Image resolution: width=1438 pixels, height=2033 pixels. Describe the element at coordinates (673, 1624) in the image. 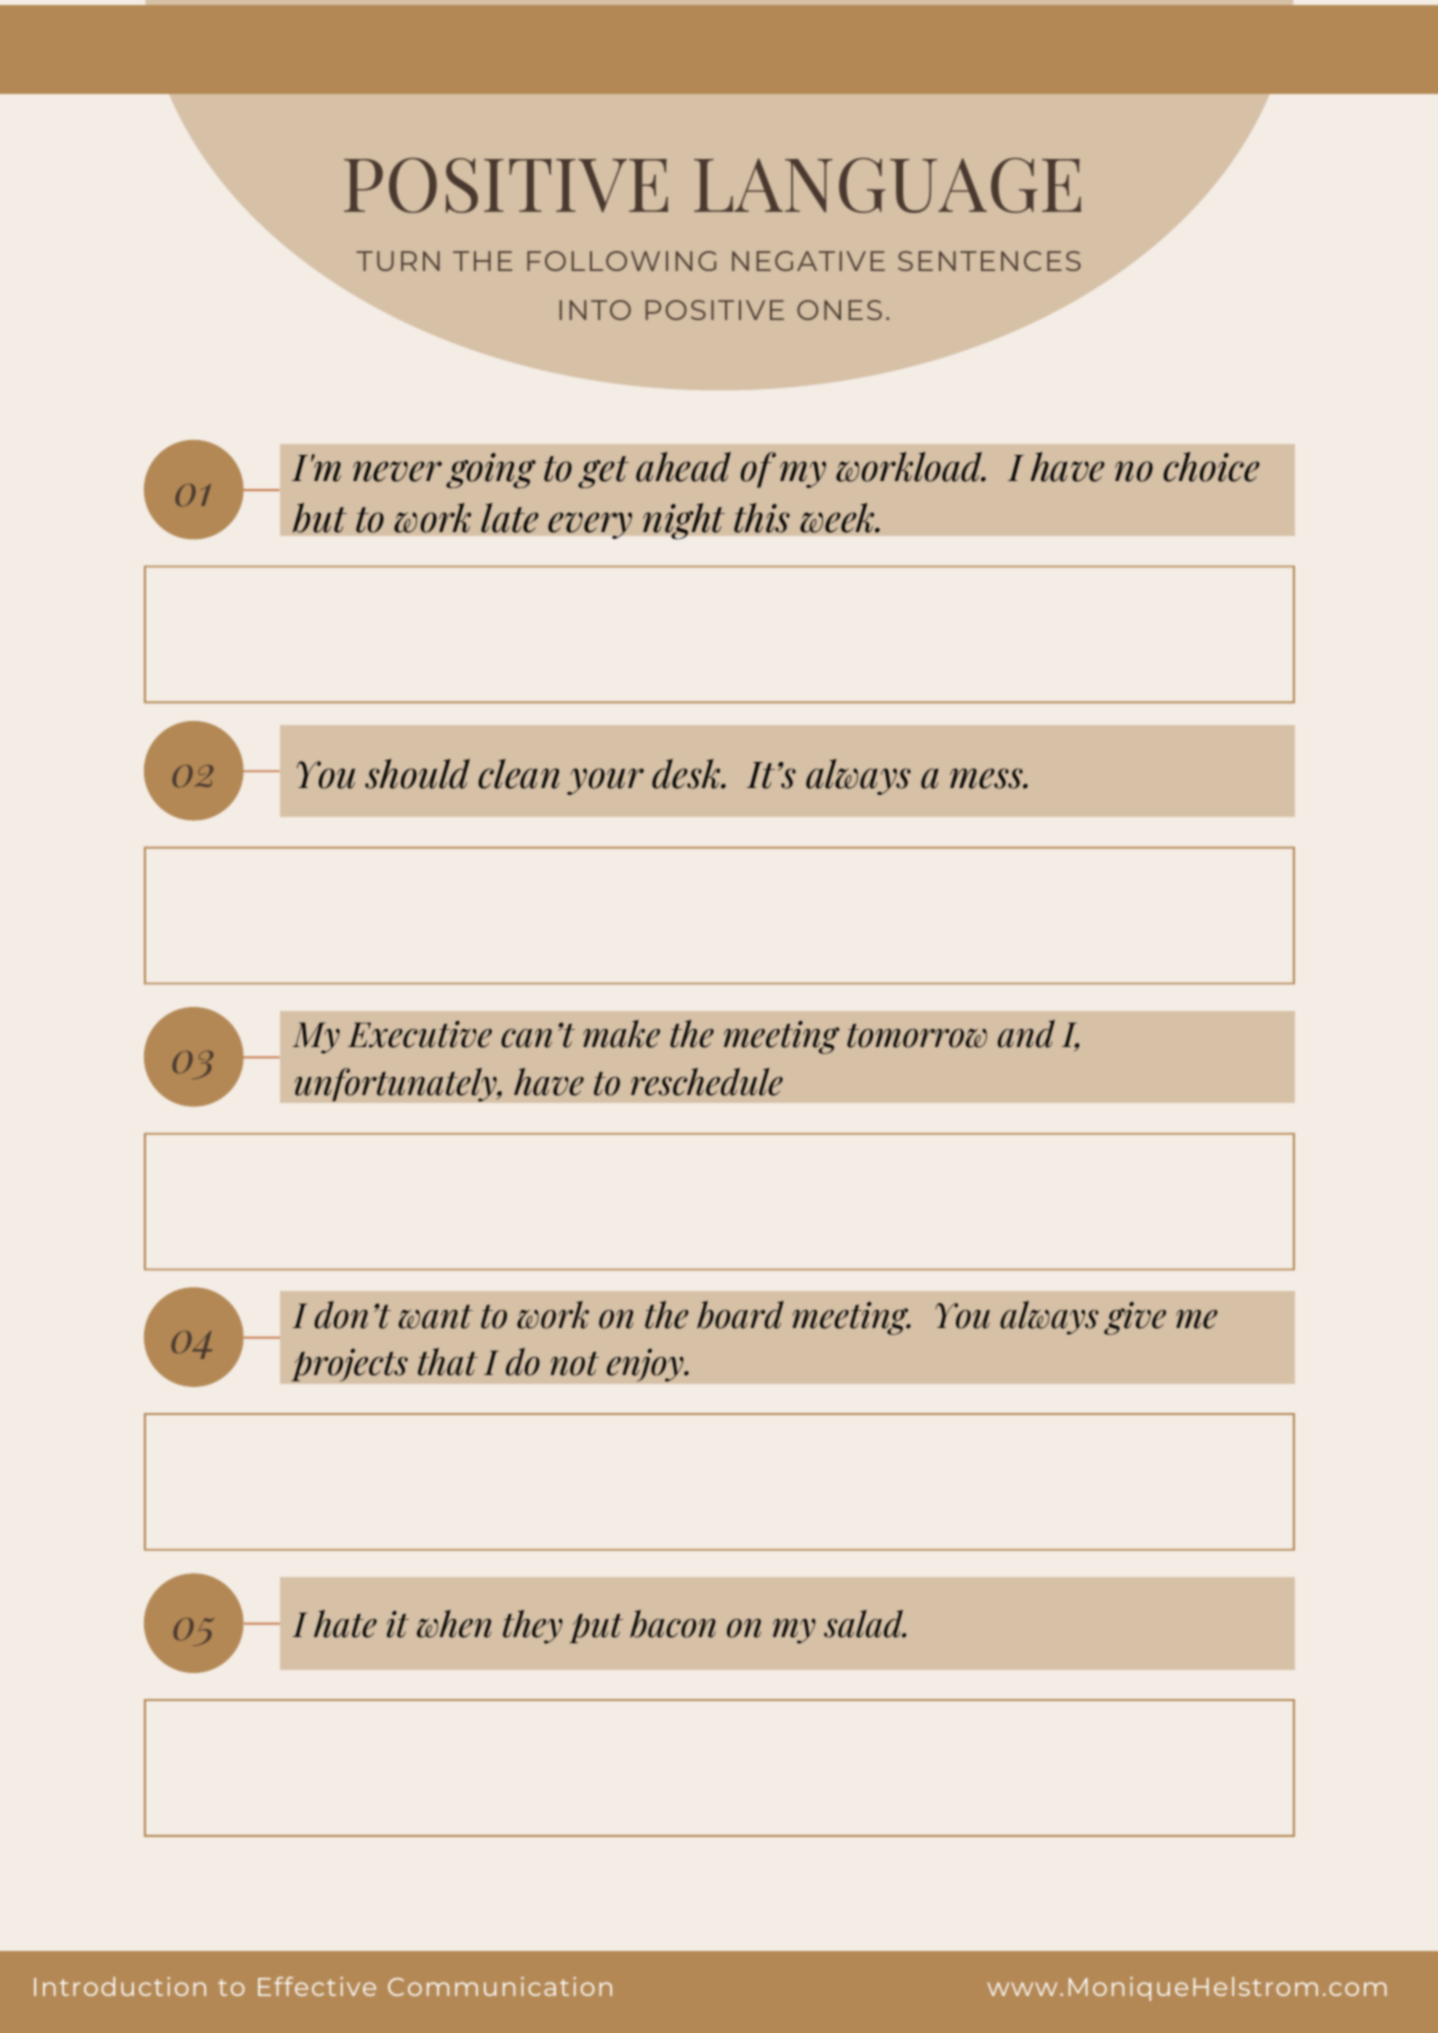

I see `bacon` at that location.
